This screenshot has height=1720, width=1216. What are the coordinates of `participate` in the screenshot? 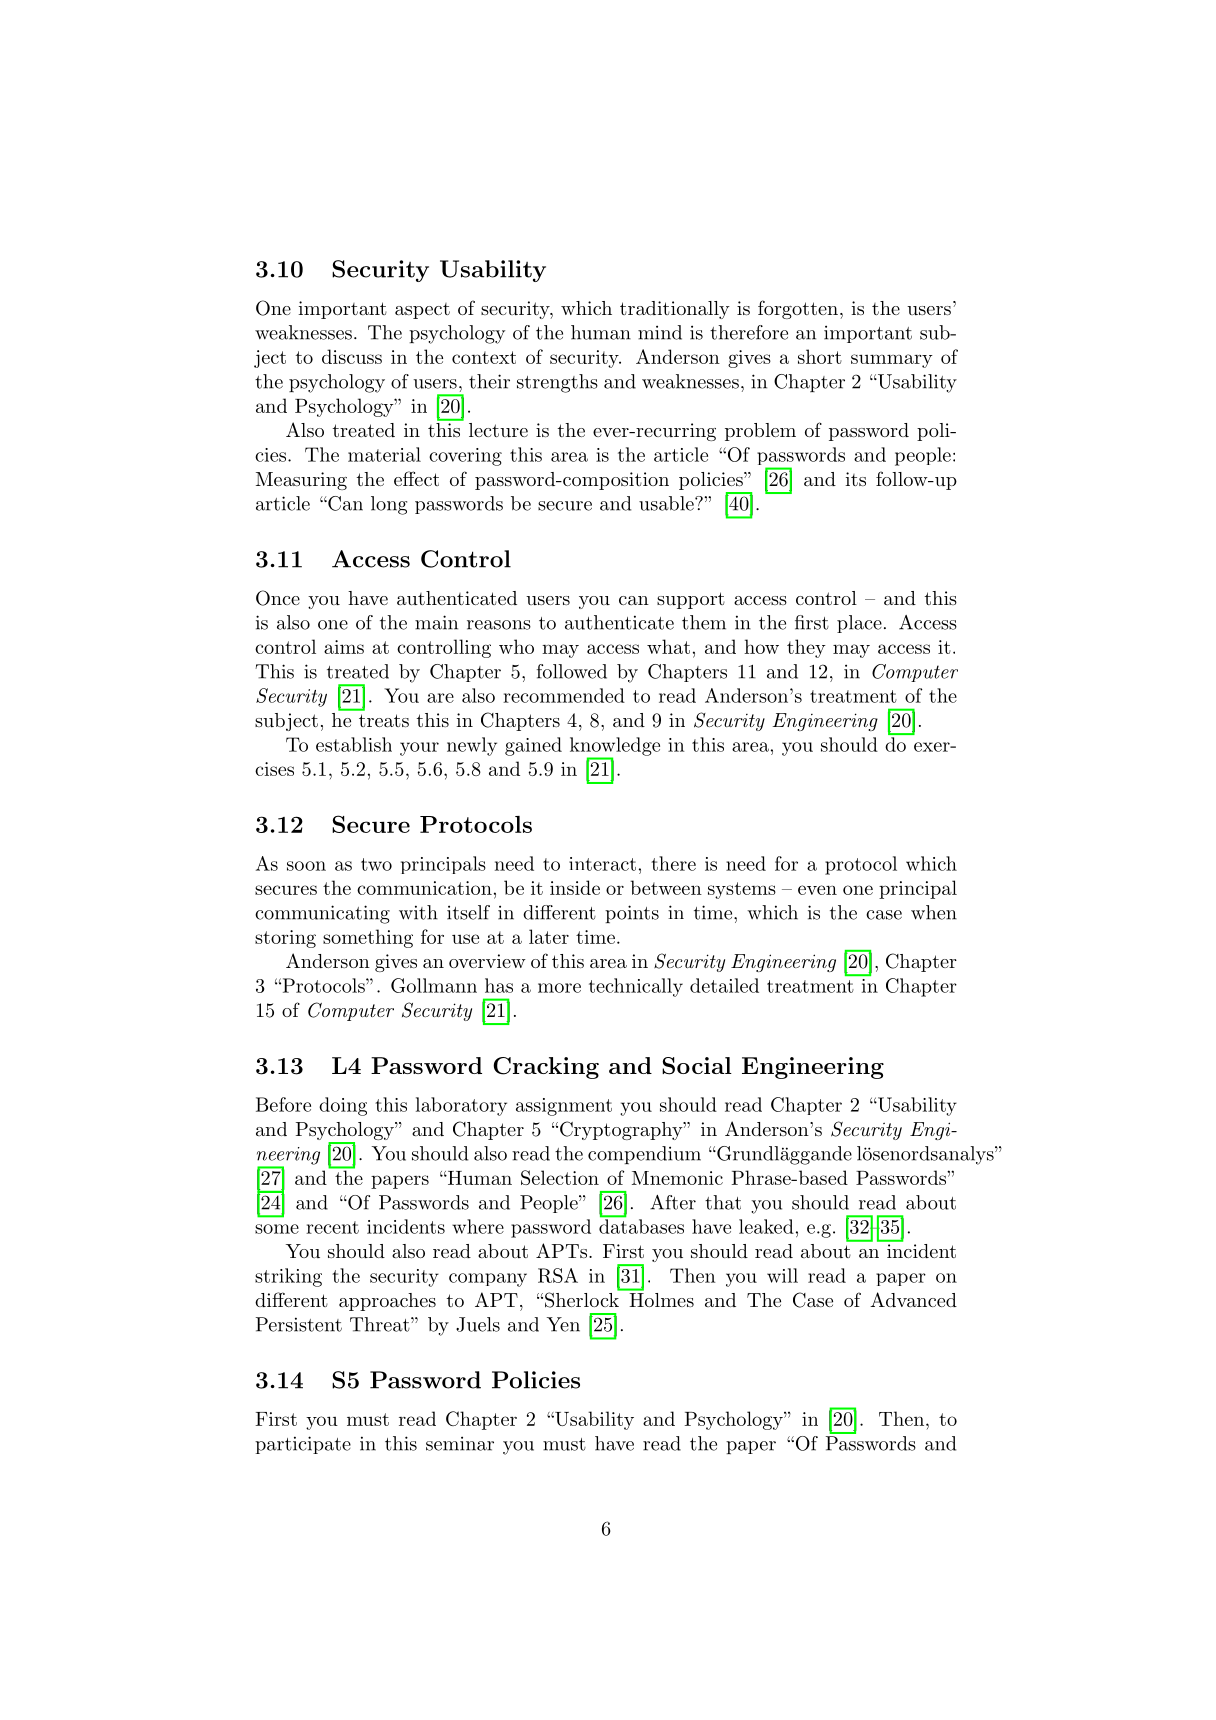 It's located at (303, 1445).
